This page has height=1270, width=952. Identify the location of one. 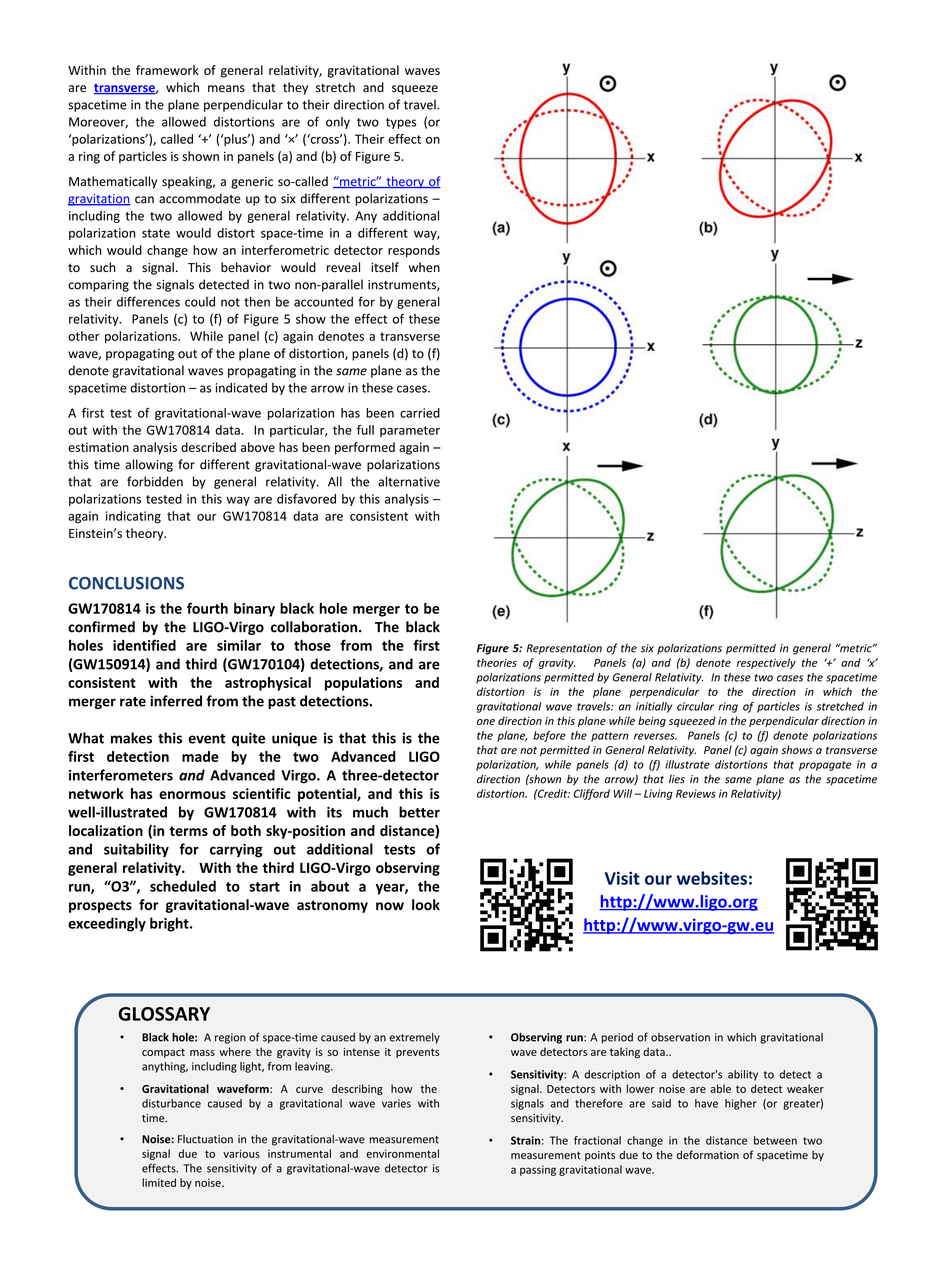
(486, 722).
